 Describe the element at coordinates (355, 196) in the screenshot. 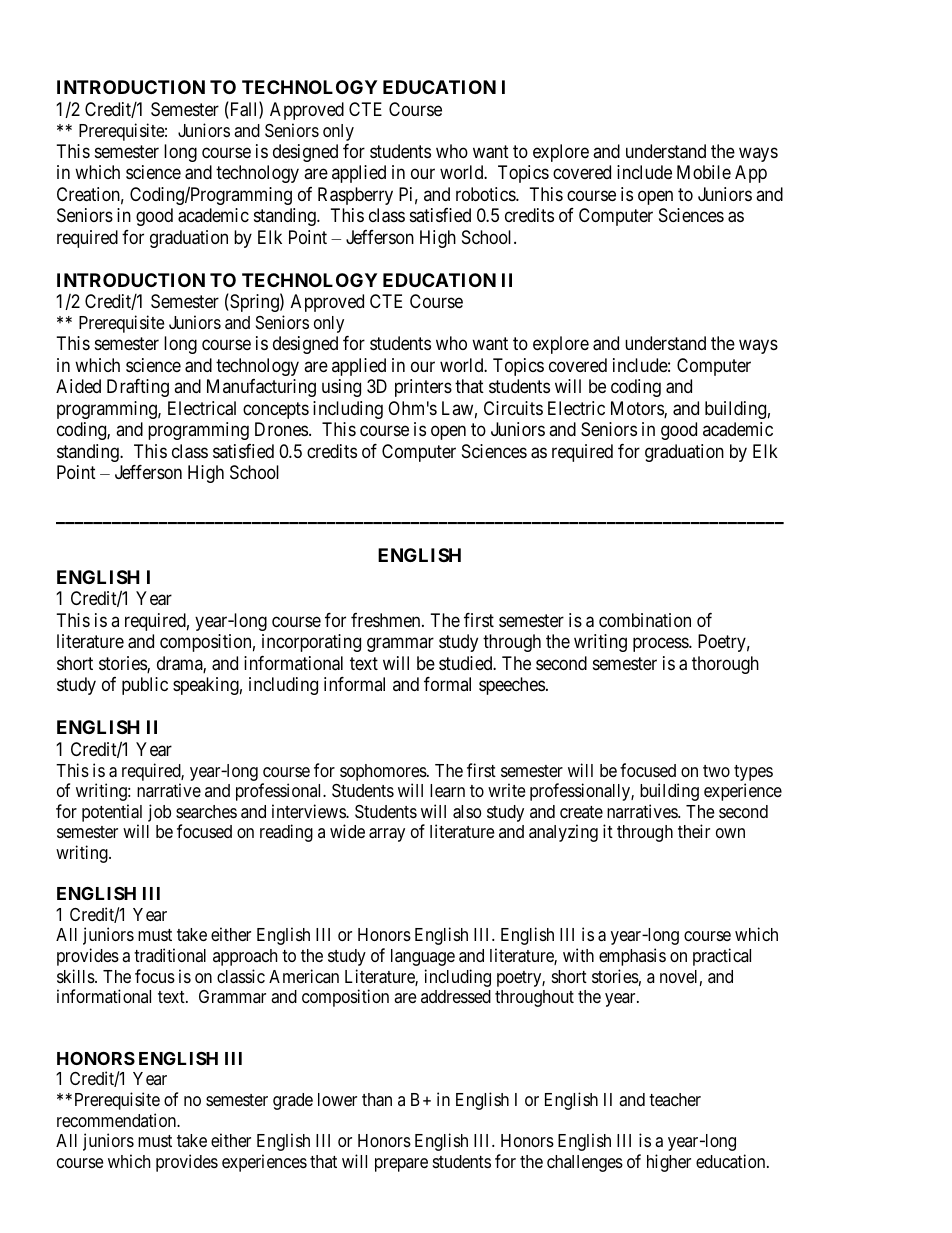

I see `Raspberry` at that location.
